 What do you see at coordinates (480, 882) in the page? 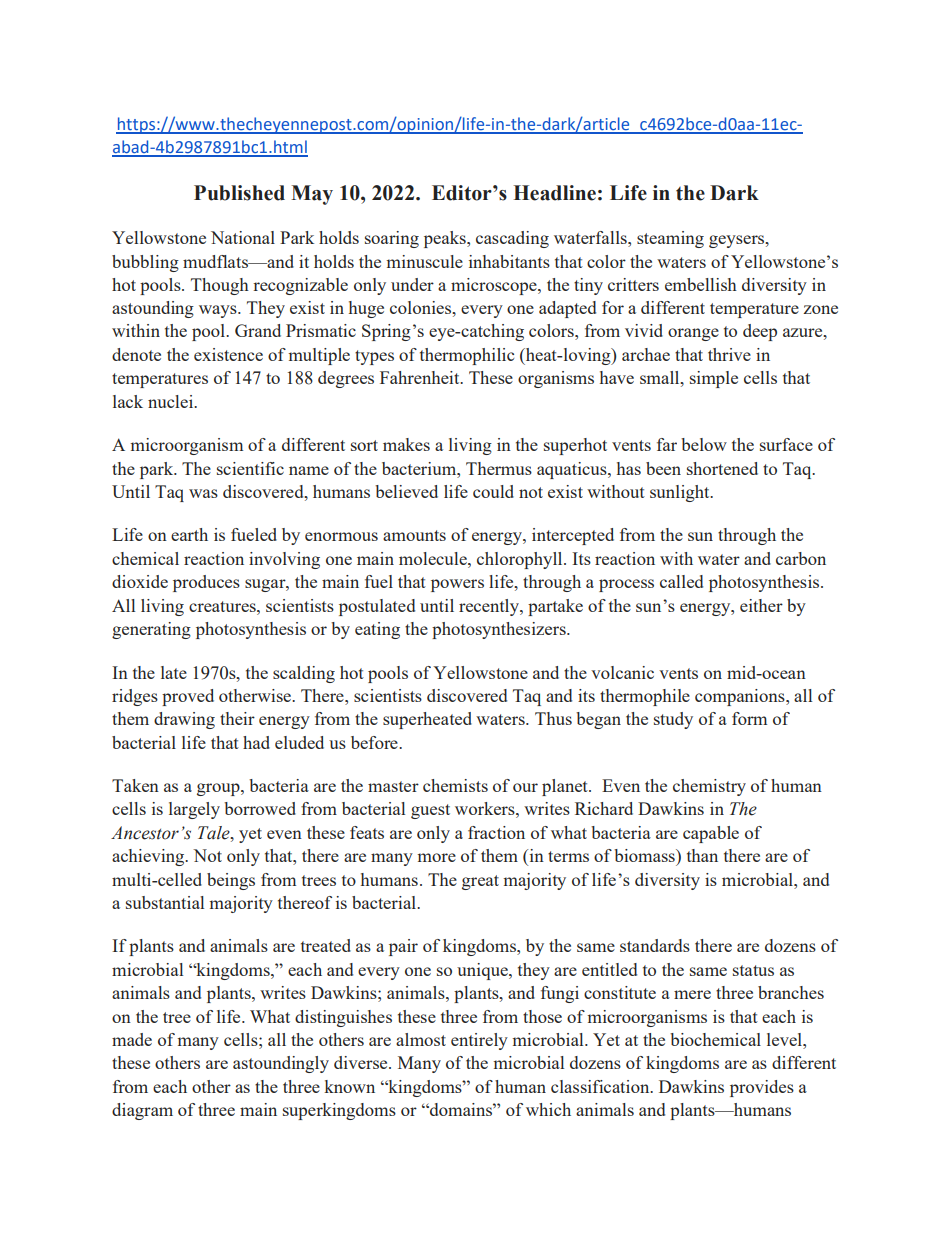
I see `great` at bounding box center [480, 882].
